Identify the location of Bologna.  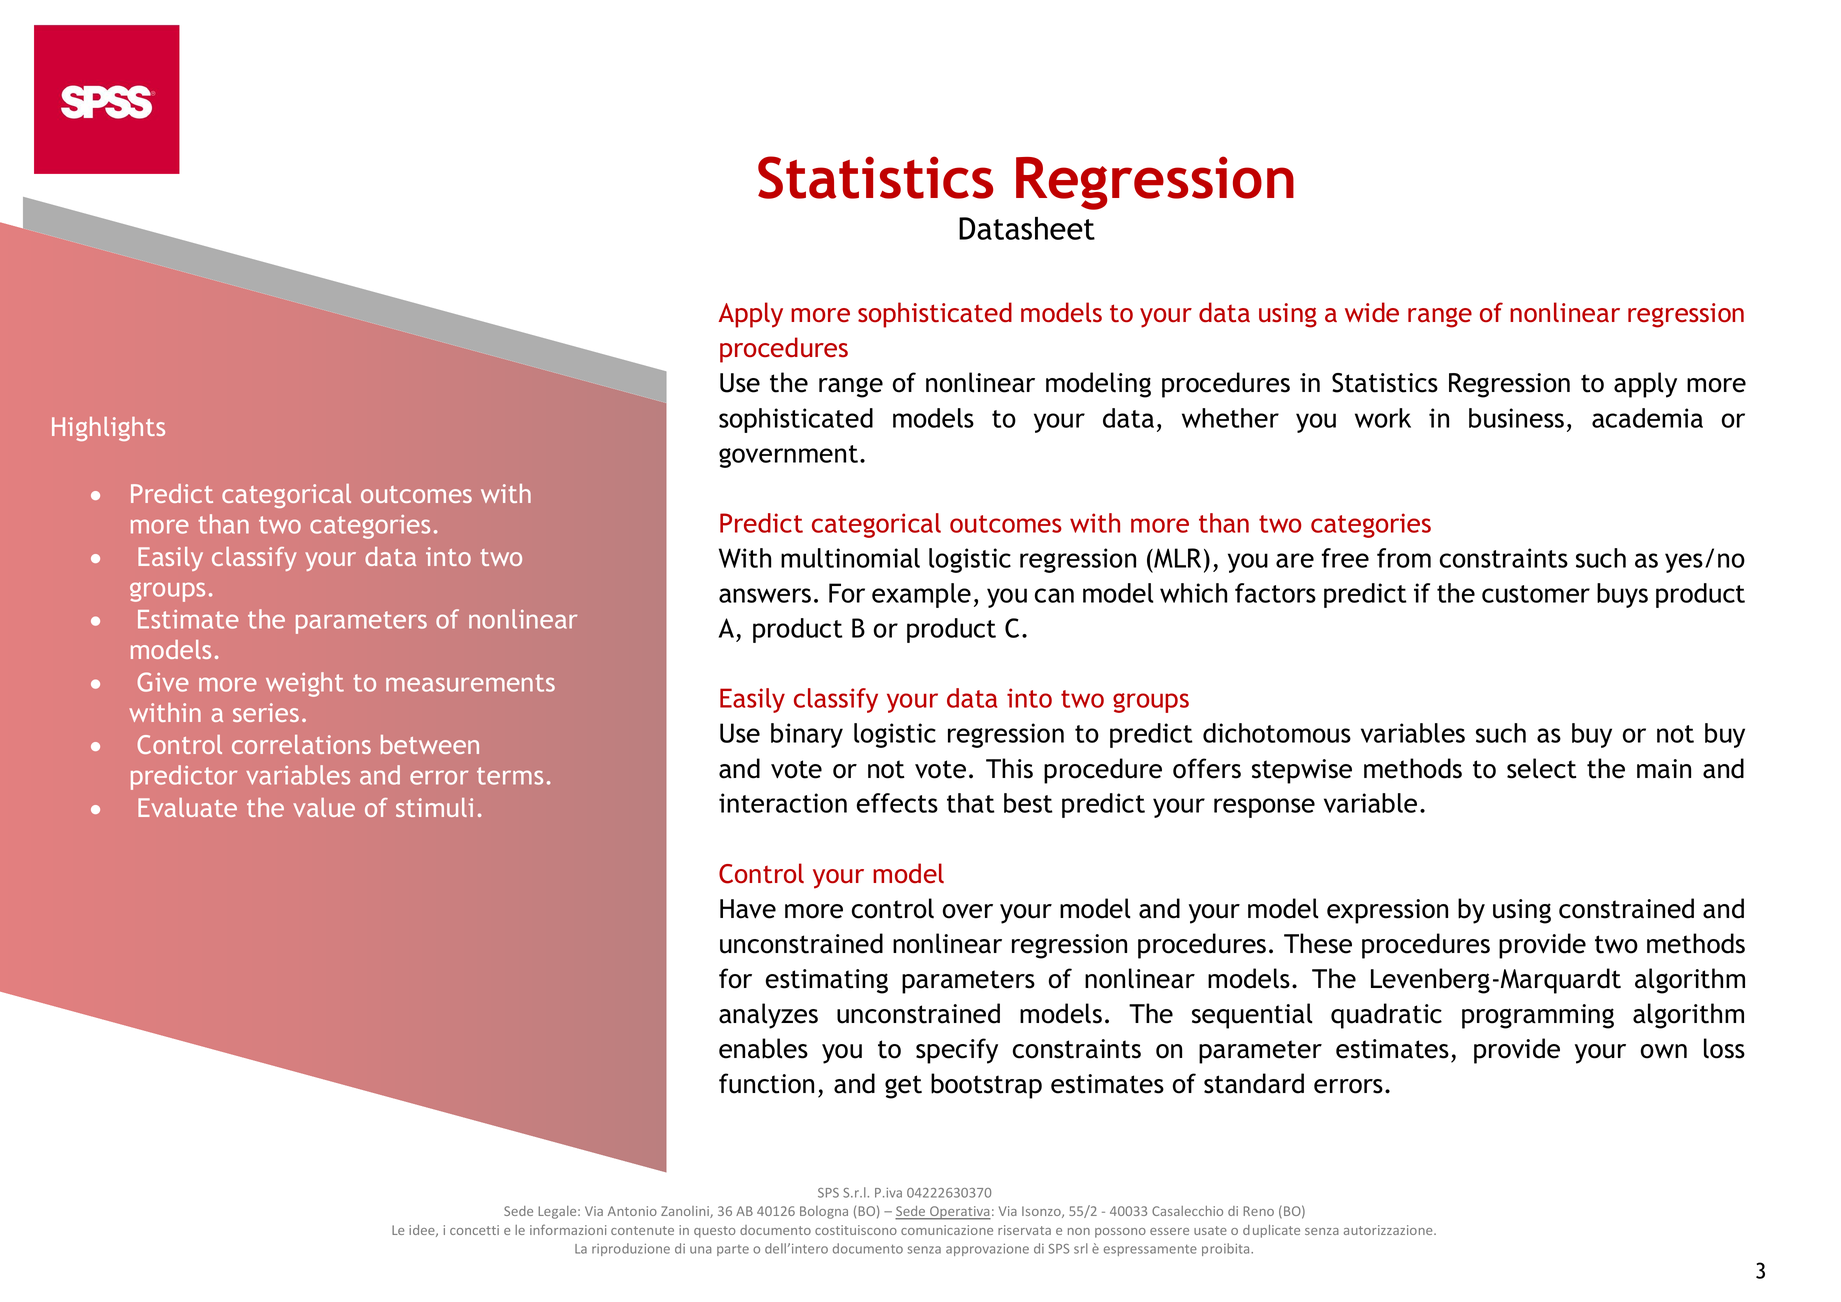
(824, 1212).
